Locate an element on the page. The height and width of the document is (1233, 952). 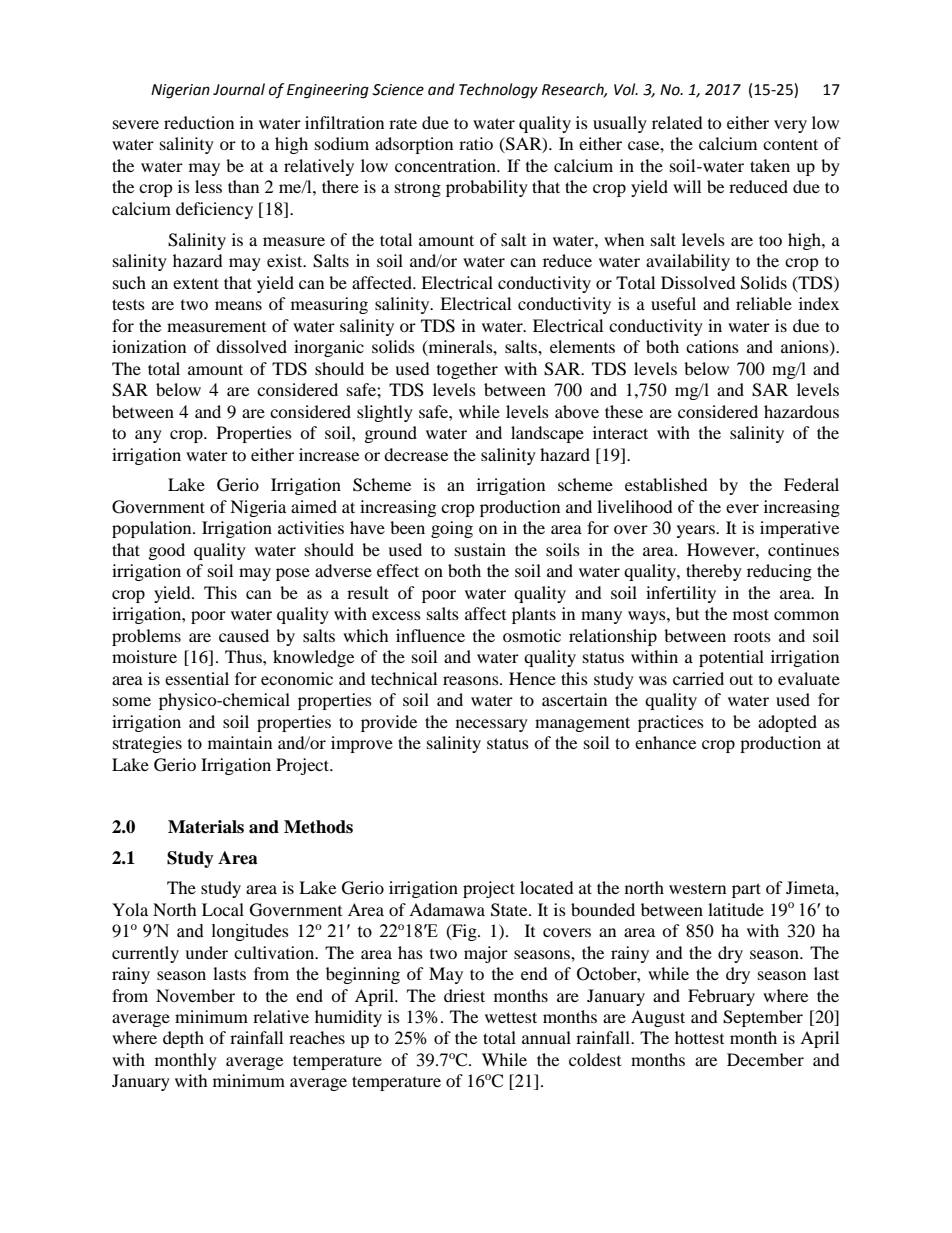
September is located at coordinates (763, 1018).
